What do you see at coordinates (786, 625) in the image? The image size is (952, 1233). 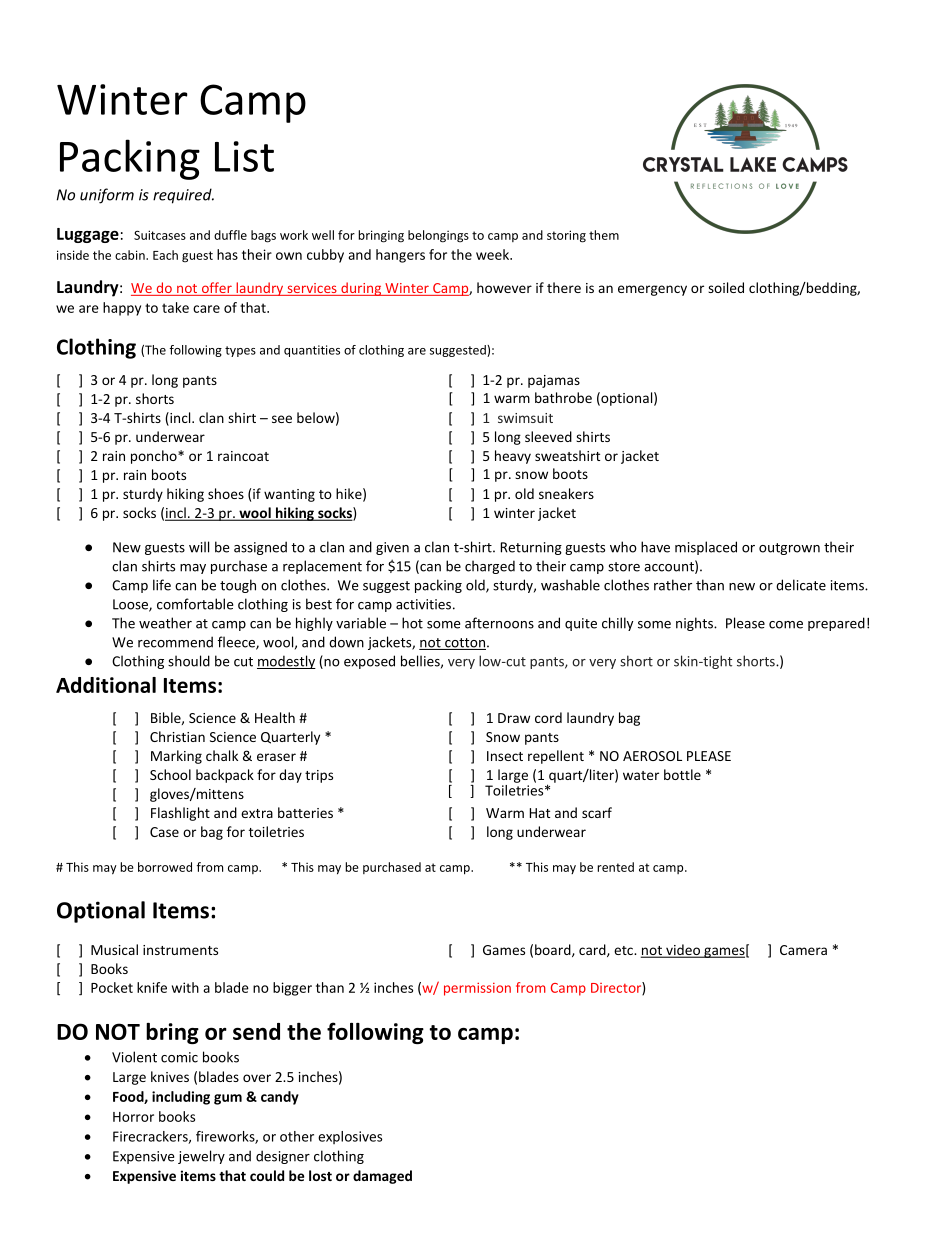 I see `come` at bounding box center [786, 625].
